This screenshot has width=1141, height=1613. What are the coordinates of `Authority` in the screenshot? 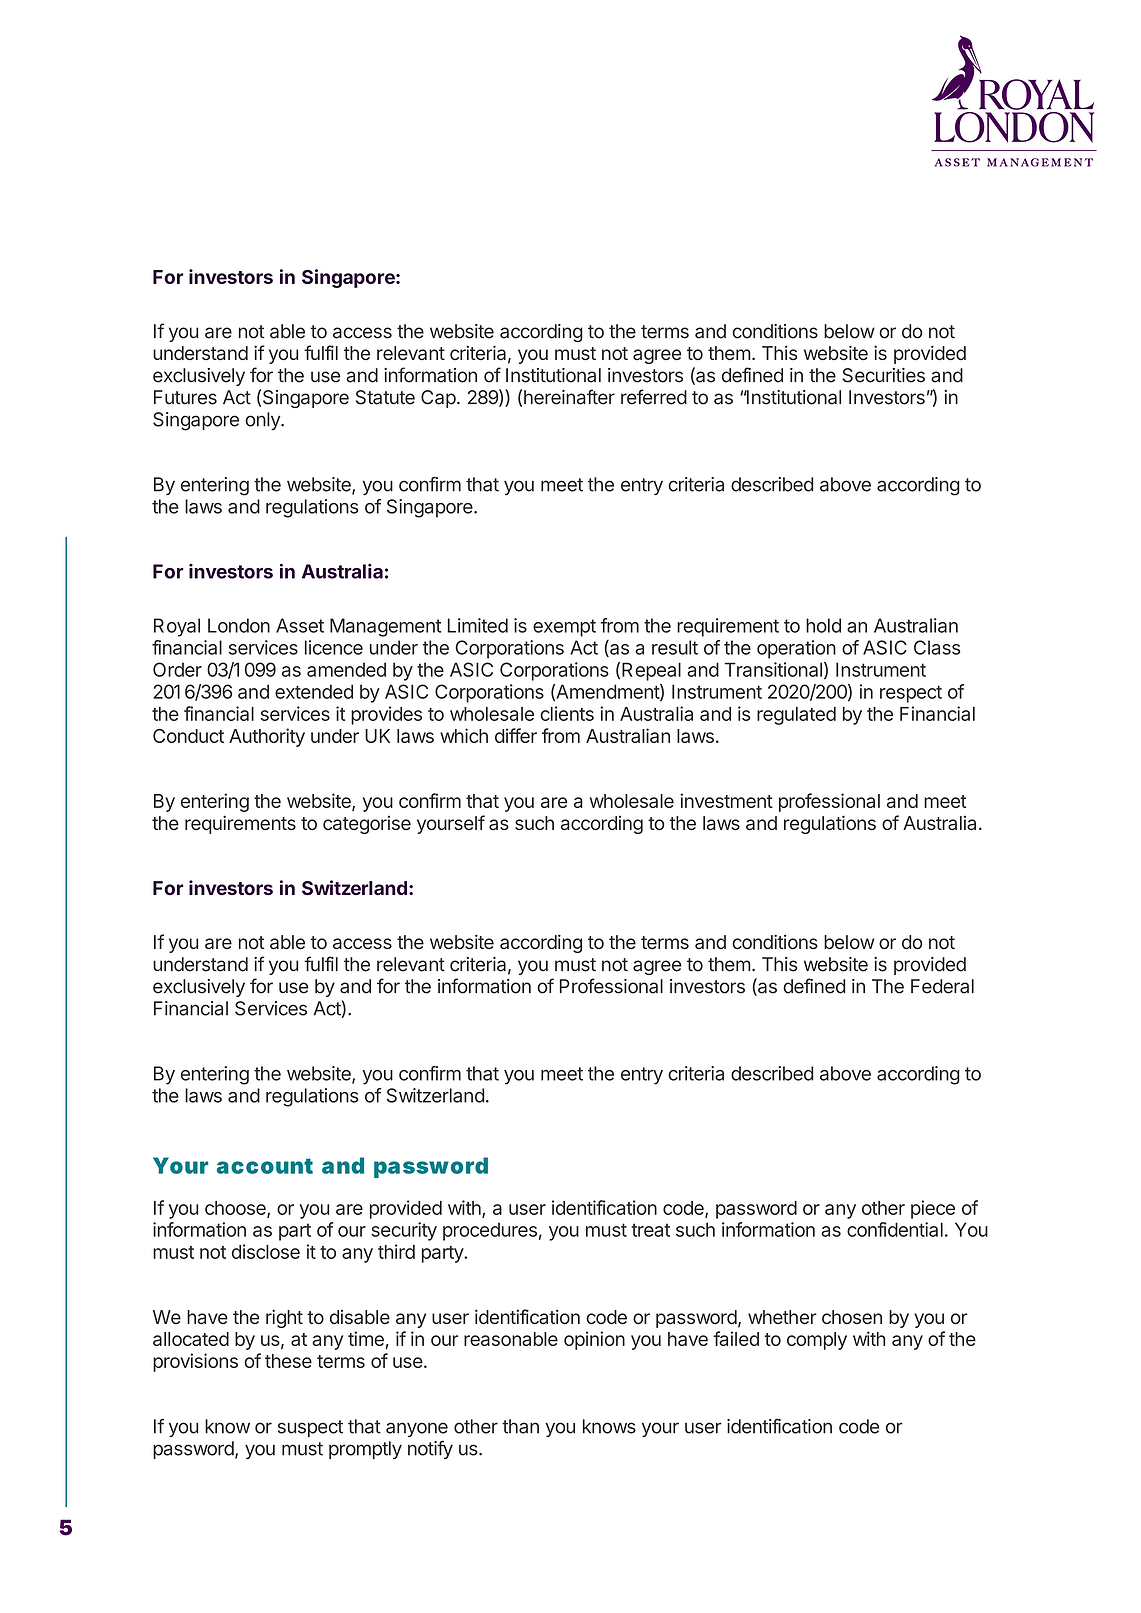 It's located at (267, 737).
